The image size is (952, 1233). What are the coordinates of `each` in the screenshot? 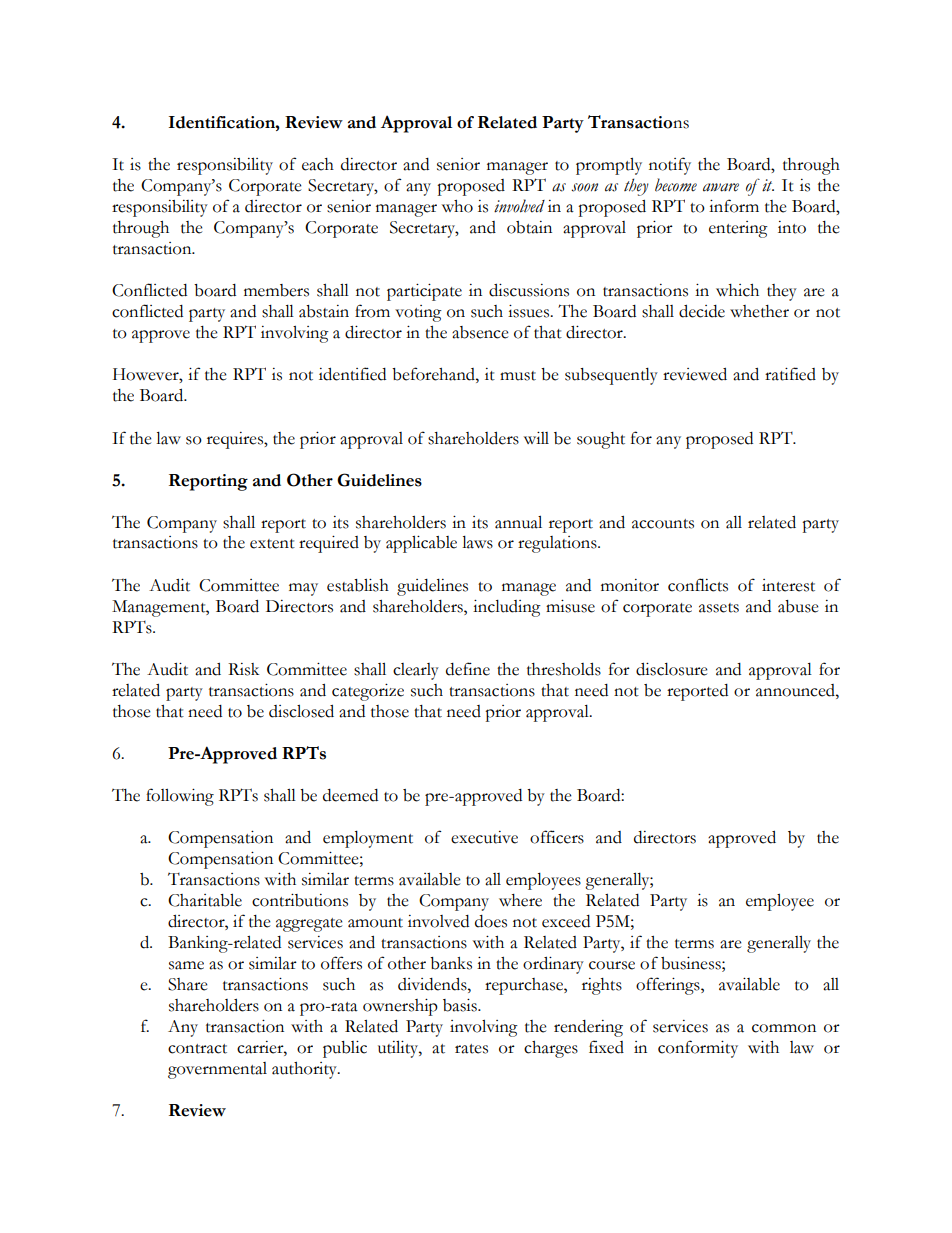 It's located at (318, 164).
